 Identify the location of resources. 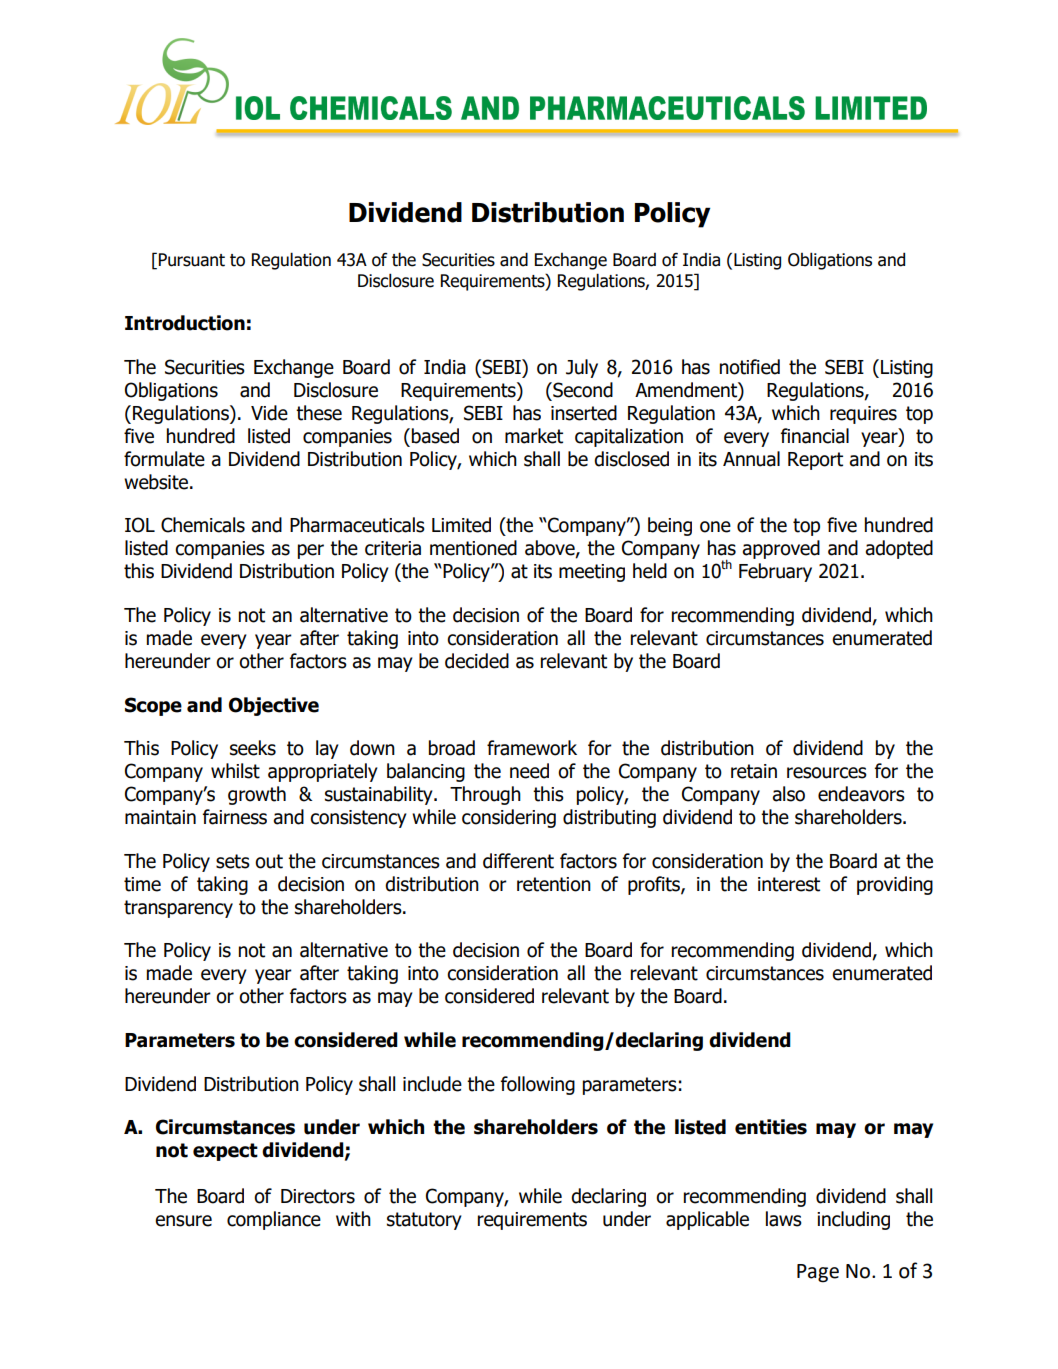
(827, 773).
